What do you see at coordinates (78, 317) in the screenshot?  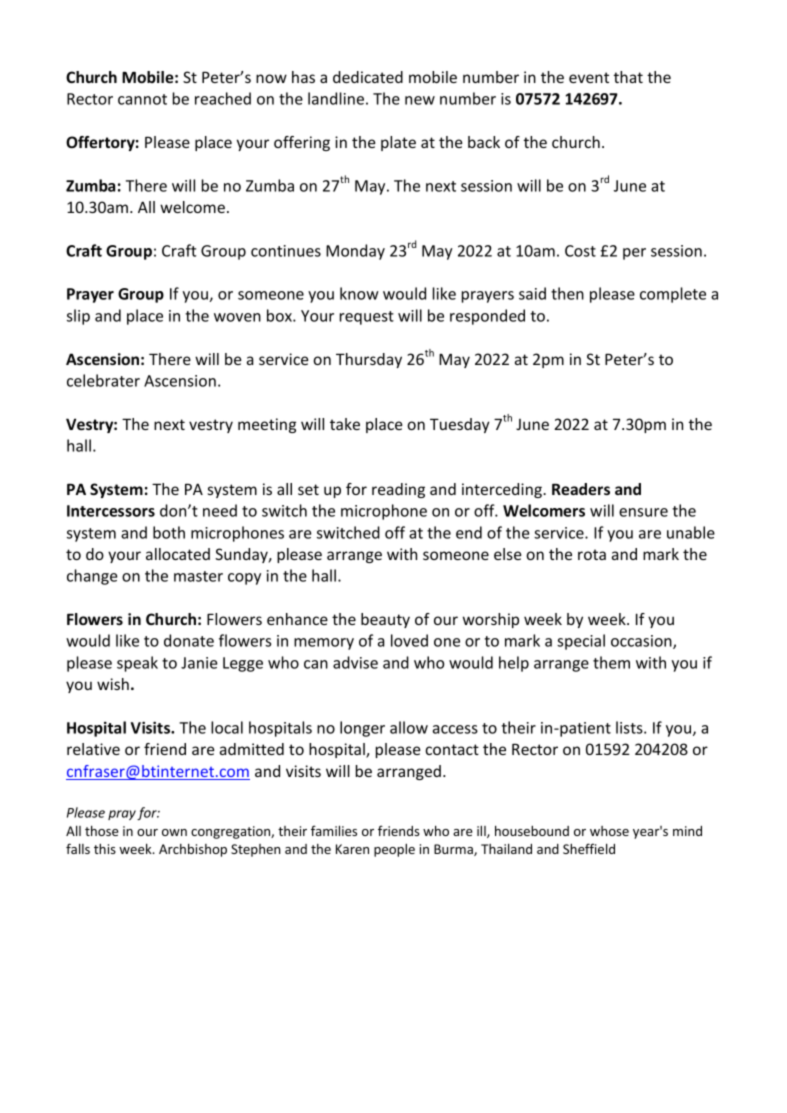 I see `slip` at bounding box center [78, 317].
